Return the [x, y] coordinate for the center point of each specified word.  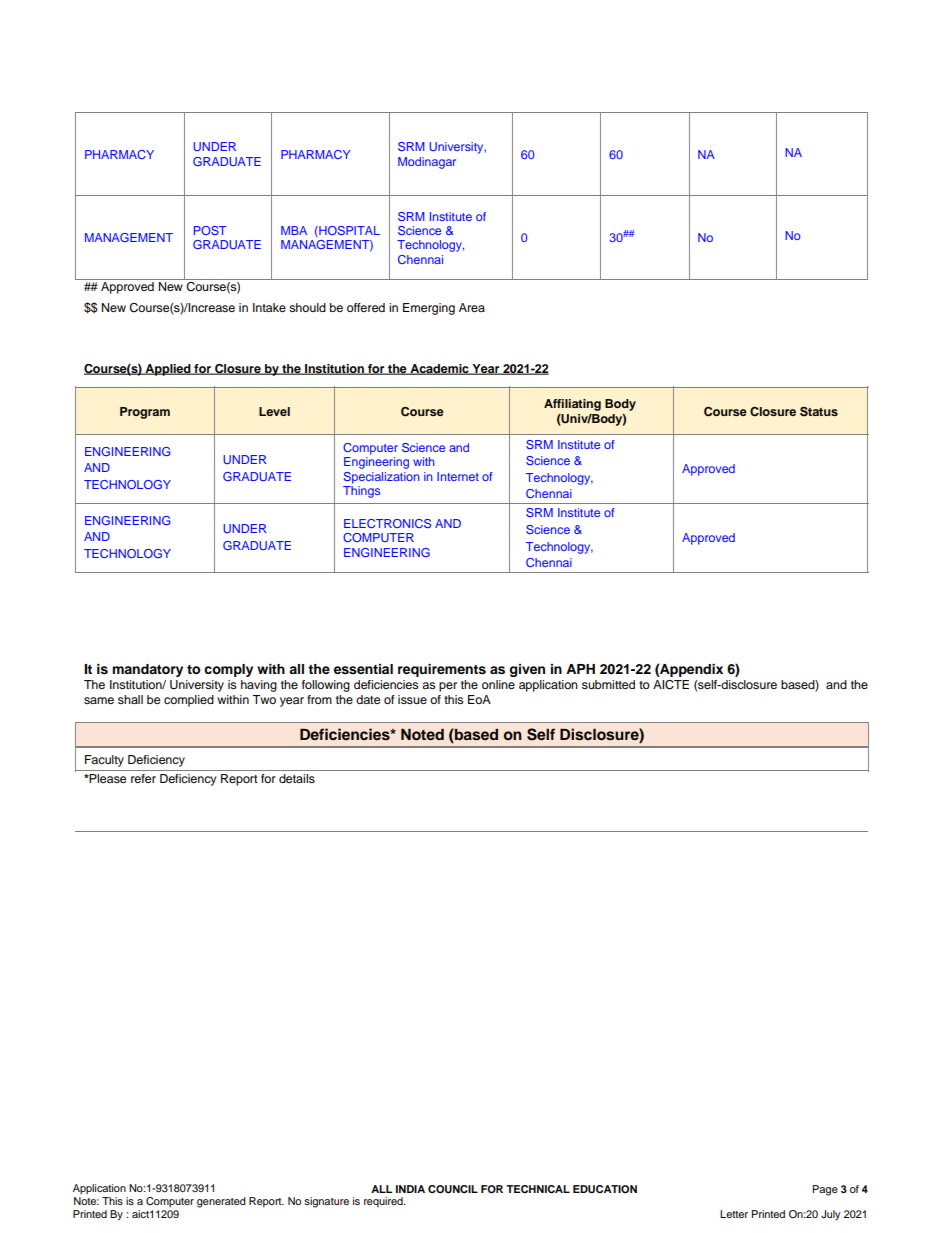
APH [580, 669]
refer [143, 778]
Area [472, 307]
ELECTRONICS [387, 523]
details [297, 778]
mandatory [147, 670]
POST [210, 230]
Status [819, 412]
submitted [608, 684]
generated [221, 1202]
